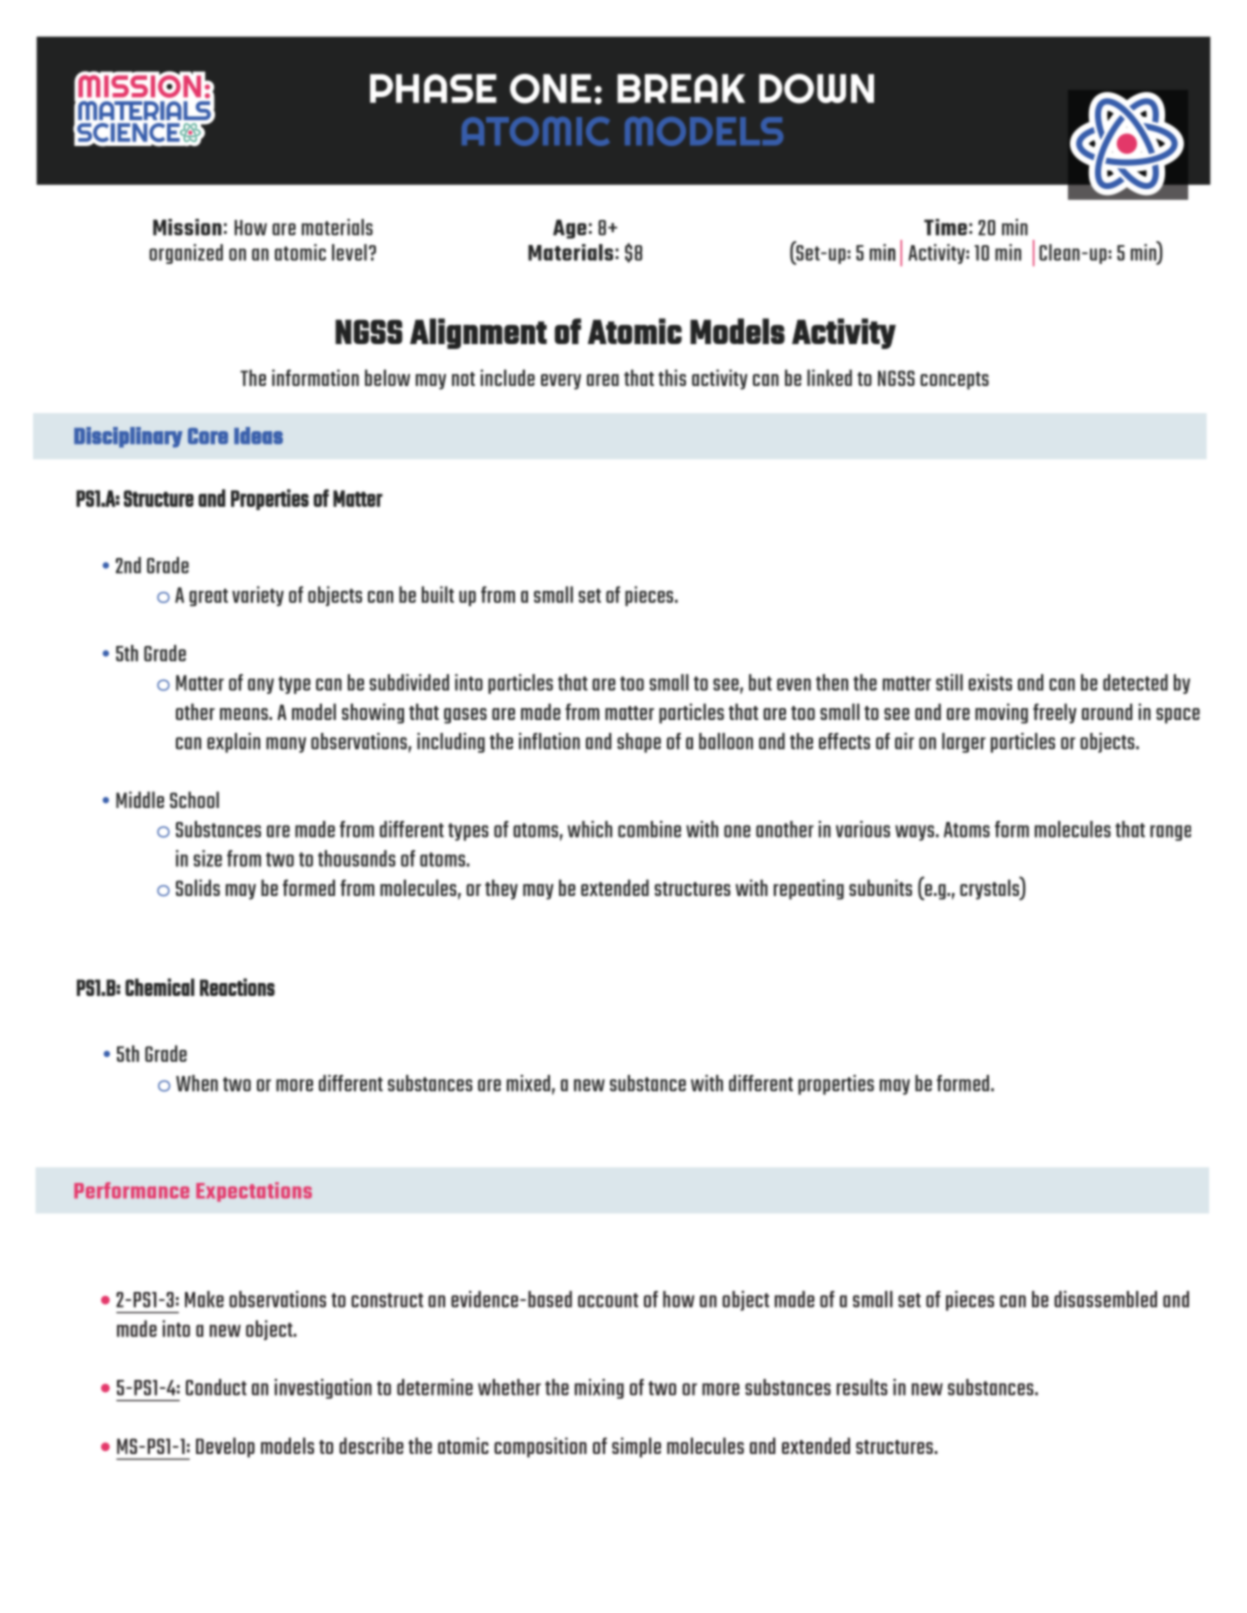 This document has width=1247, height=1613. Describe the element at coordinates (187, 227) in the document. I see `Mission` at that location.
